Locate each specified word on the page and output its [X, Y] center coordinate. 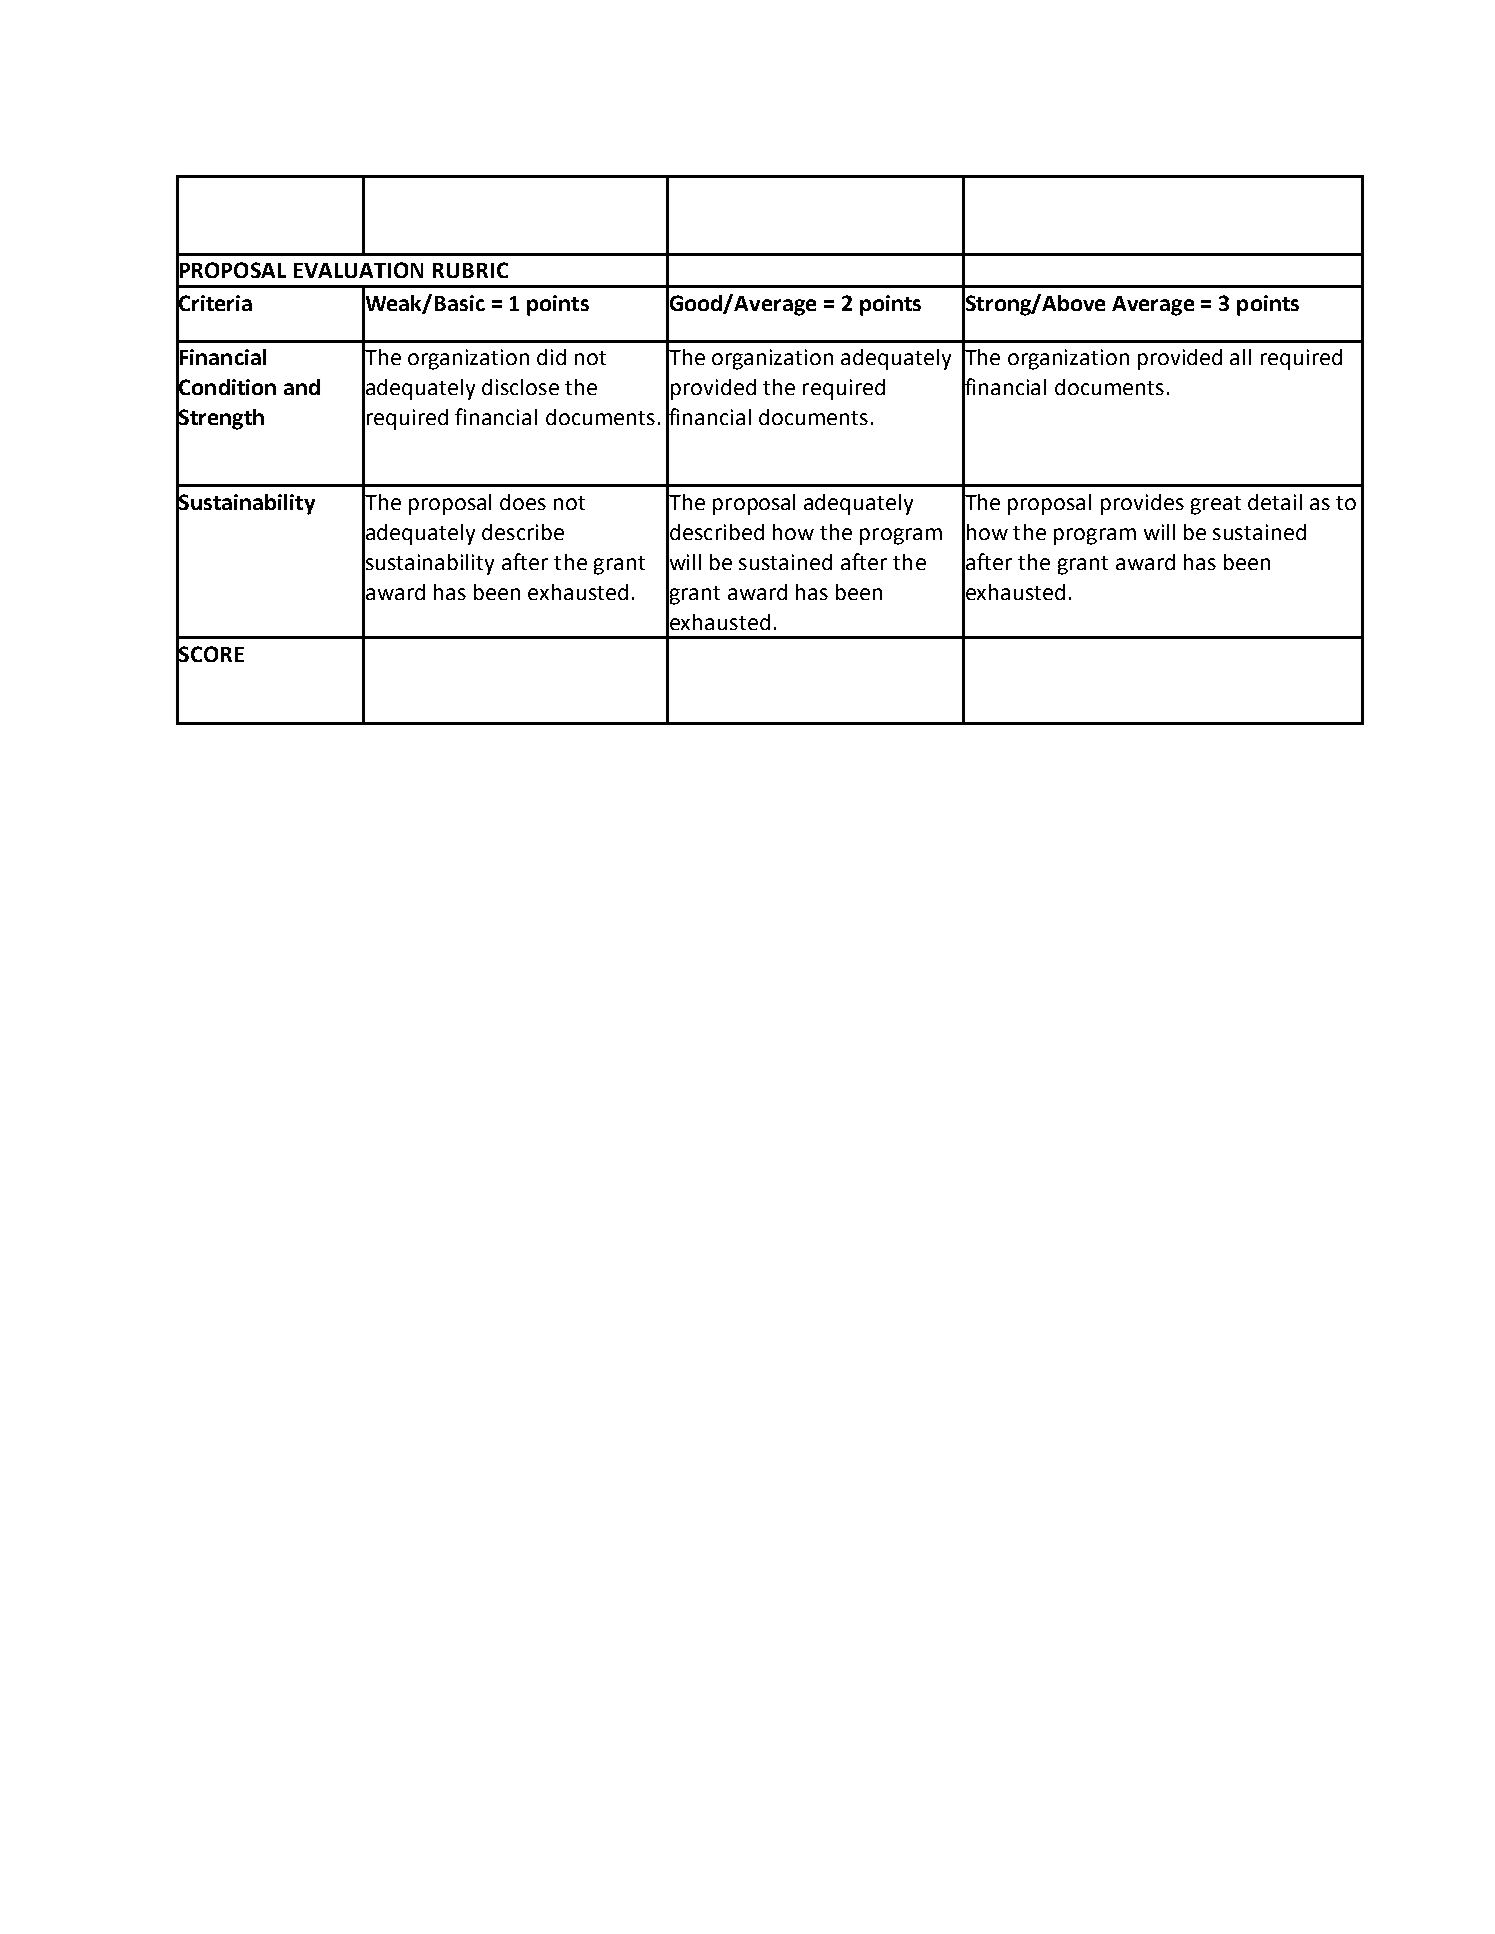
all [1240, 357]
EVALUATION [358, 270]
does [523, 502]
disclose [520, 387]
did [551, 357]
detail [1275, 502]
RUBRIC [470, 270]
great [1216, 505]
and [302, 387]
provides [1142, 504]
